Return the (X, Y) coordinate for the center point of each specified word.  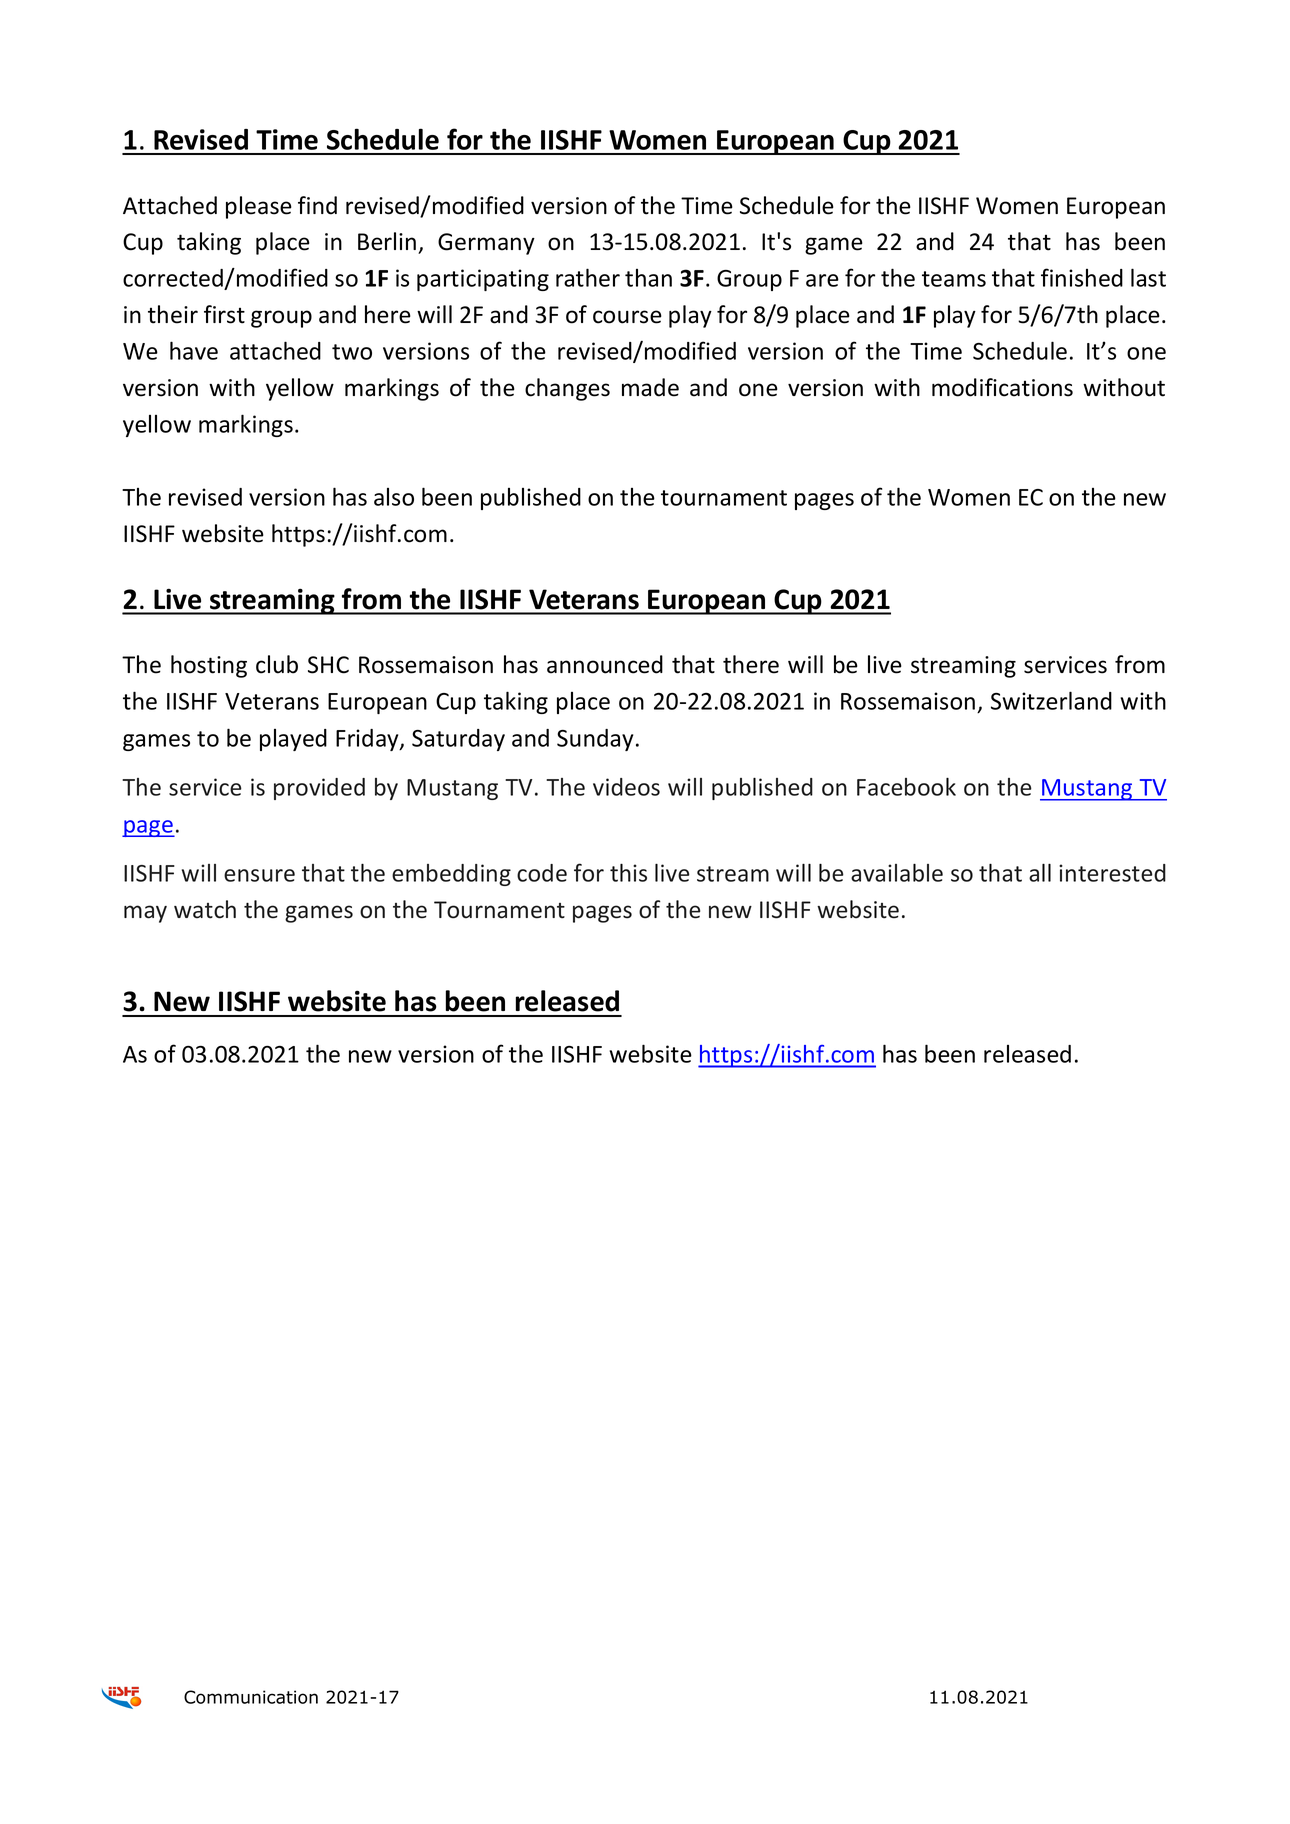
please (259, 207)
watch (205, 909)
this (628, 872)
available (897, 872)
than (648, 278)
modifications (1002, 387)
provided (319, 789)
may (145, 914)
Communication (251, 1697)
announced (605, 664)
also (394, 497)
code (542, 873)
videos (626, 787)
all (1040, 872)
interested (1112, 873)
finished (1082, 277)
